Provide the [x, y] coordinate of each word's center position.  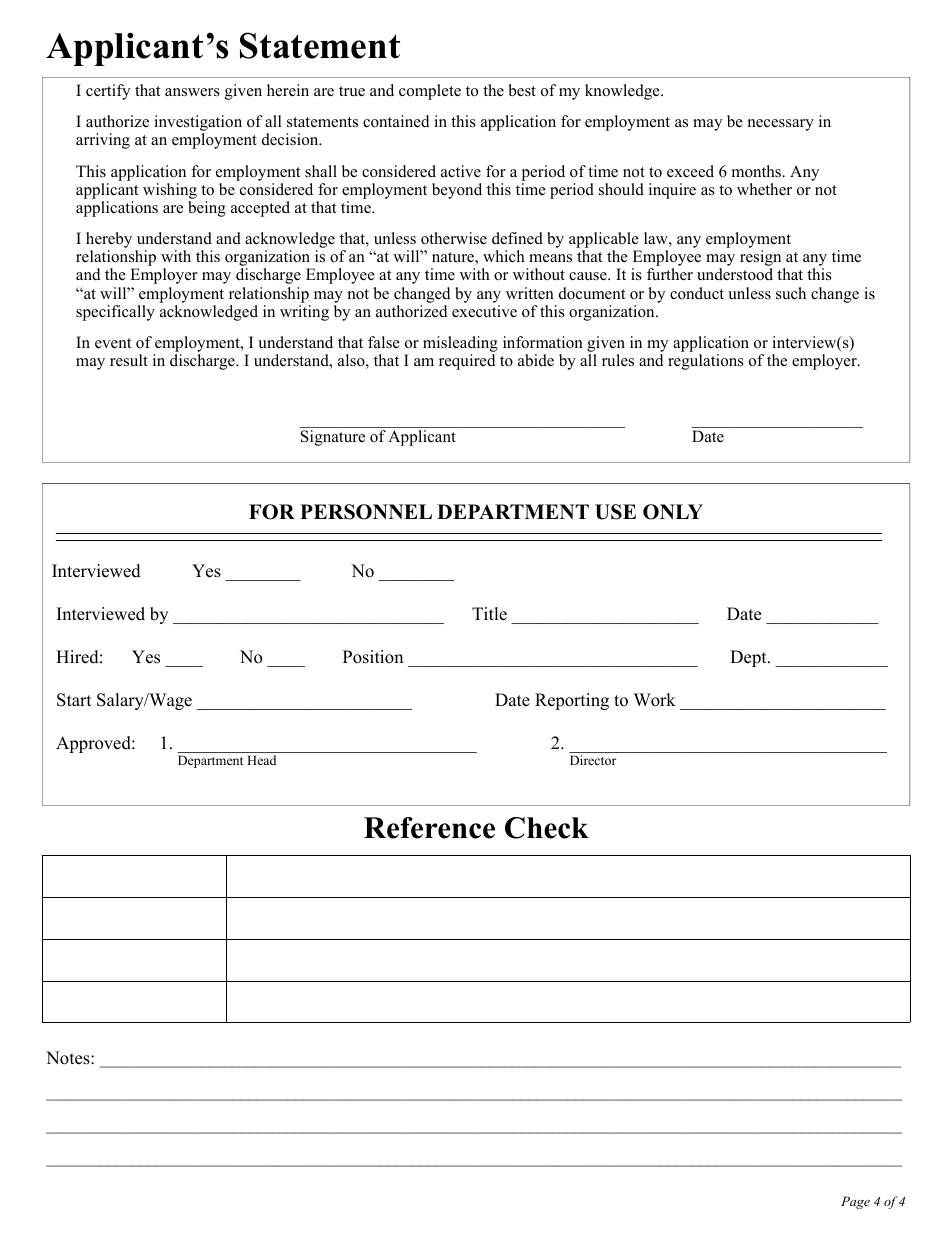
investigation [198, 124]
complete [430, 92]
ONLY [673, 512]
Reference [429, 828]
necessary [781, 125]
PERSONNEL [366, 512]
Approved [94, 744]
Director [593, 760]
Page [855, 1202]
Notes [69, 1058]
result [129, 360]
